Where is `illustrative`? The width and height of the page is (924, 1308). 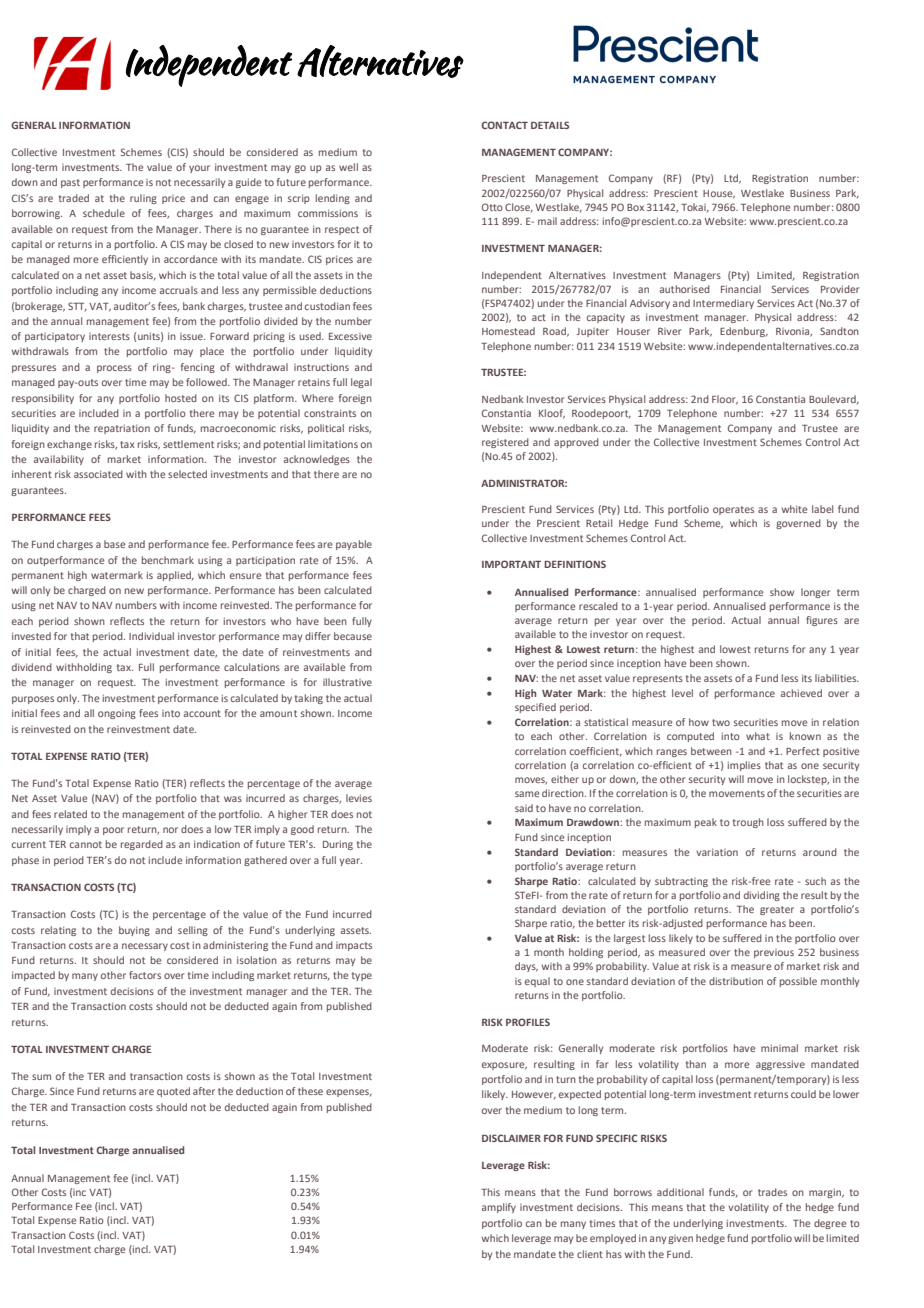 illustrative is located at coordinates (347, 682).
